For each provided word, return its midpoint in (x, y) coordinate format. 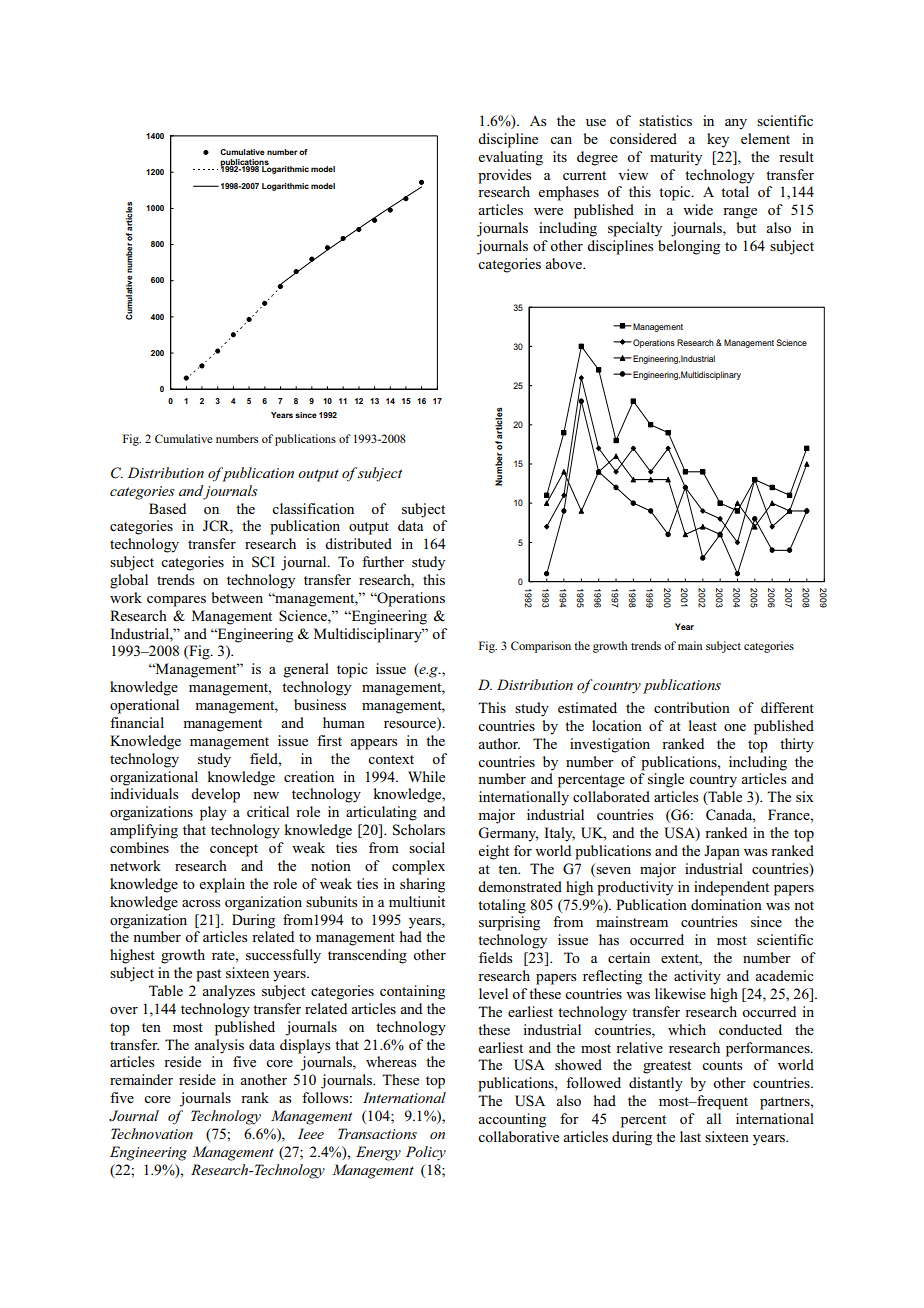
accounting (512, 1120)
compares (176, 601)
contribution (692, 707)
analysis (219, 1046)
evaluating (511, 158)
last (690, 1136)
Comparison (541, 647)
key (718, 140)
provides (505, 176)
